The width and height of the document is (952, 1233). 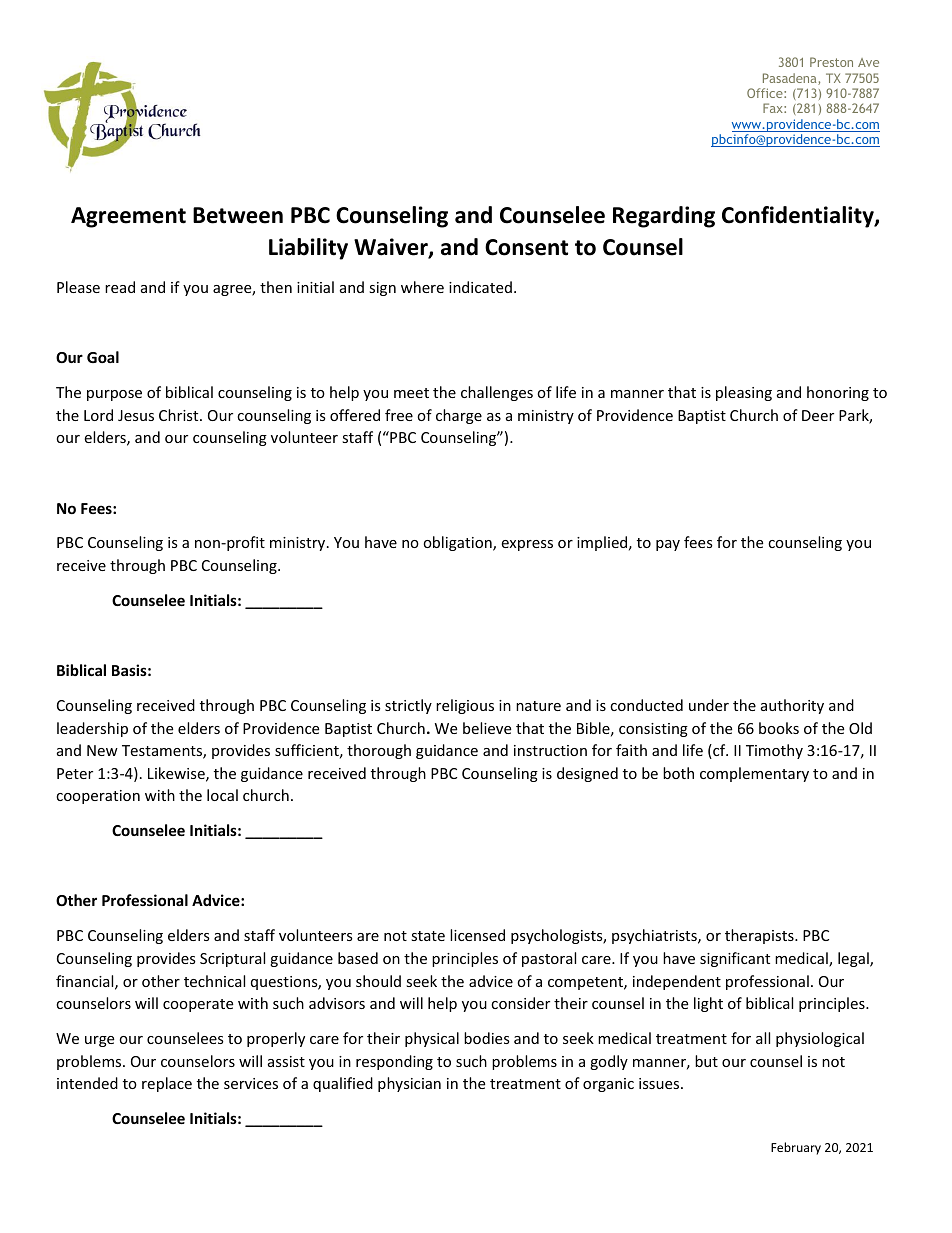 What do you see at coordinates (760, 936) in the document?
I see `therapists` at bounding box center [760, 936].
